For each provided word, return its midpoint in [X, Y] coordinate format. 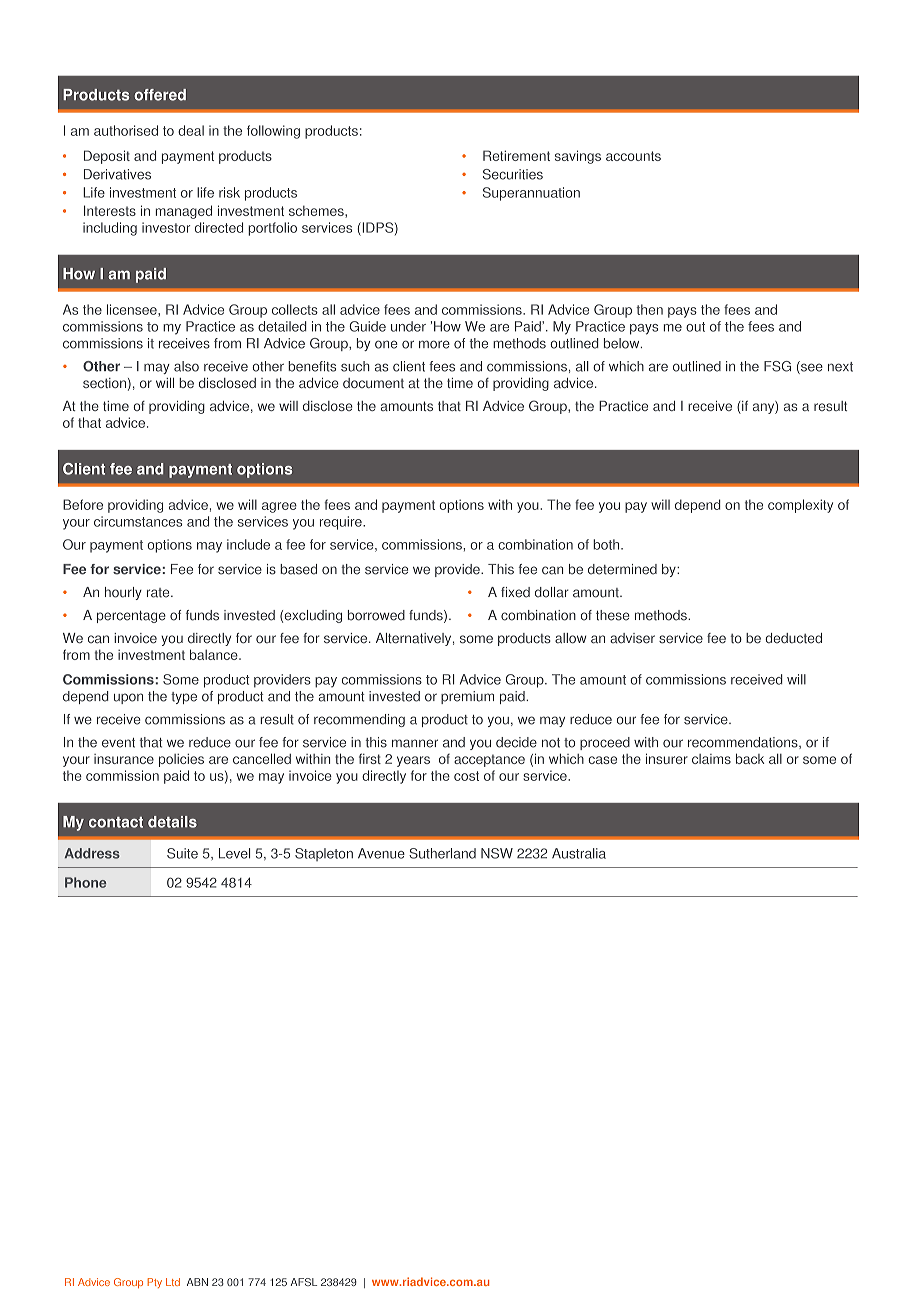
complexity [800, 506]
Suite [182, 853]
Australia [579, 853]
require [342, 523]
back [750, 758]
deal [191, 130]
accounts [633, 156]
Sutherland [442, 853]
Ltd [173, 1282]
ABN [197, 1282]
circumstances [138, 521]
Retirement [516, 155]
